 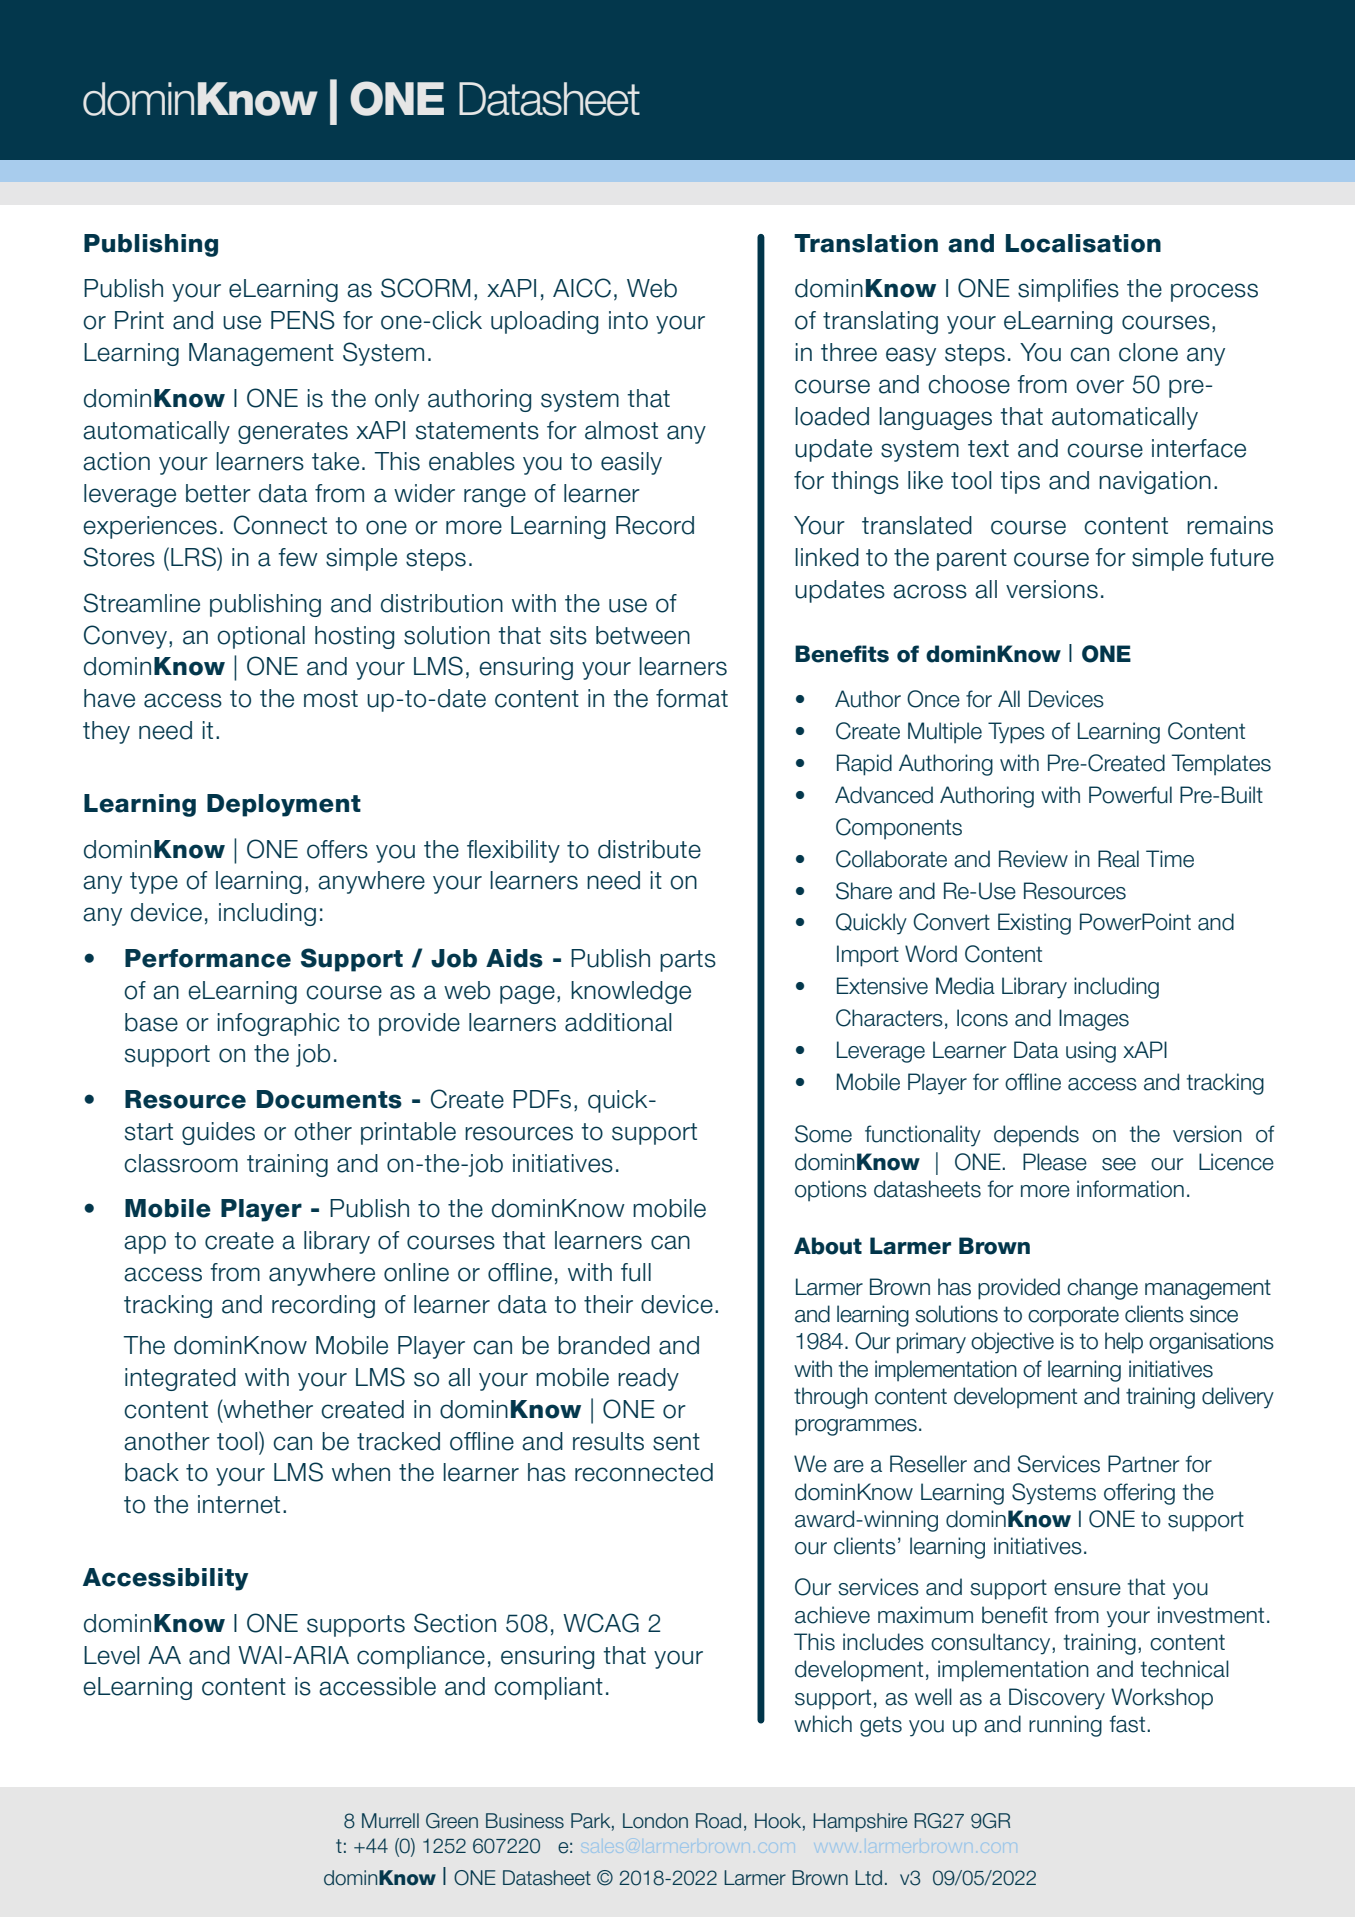 I want to click on fast, so click(x=1129, y=1724).
